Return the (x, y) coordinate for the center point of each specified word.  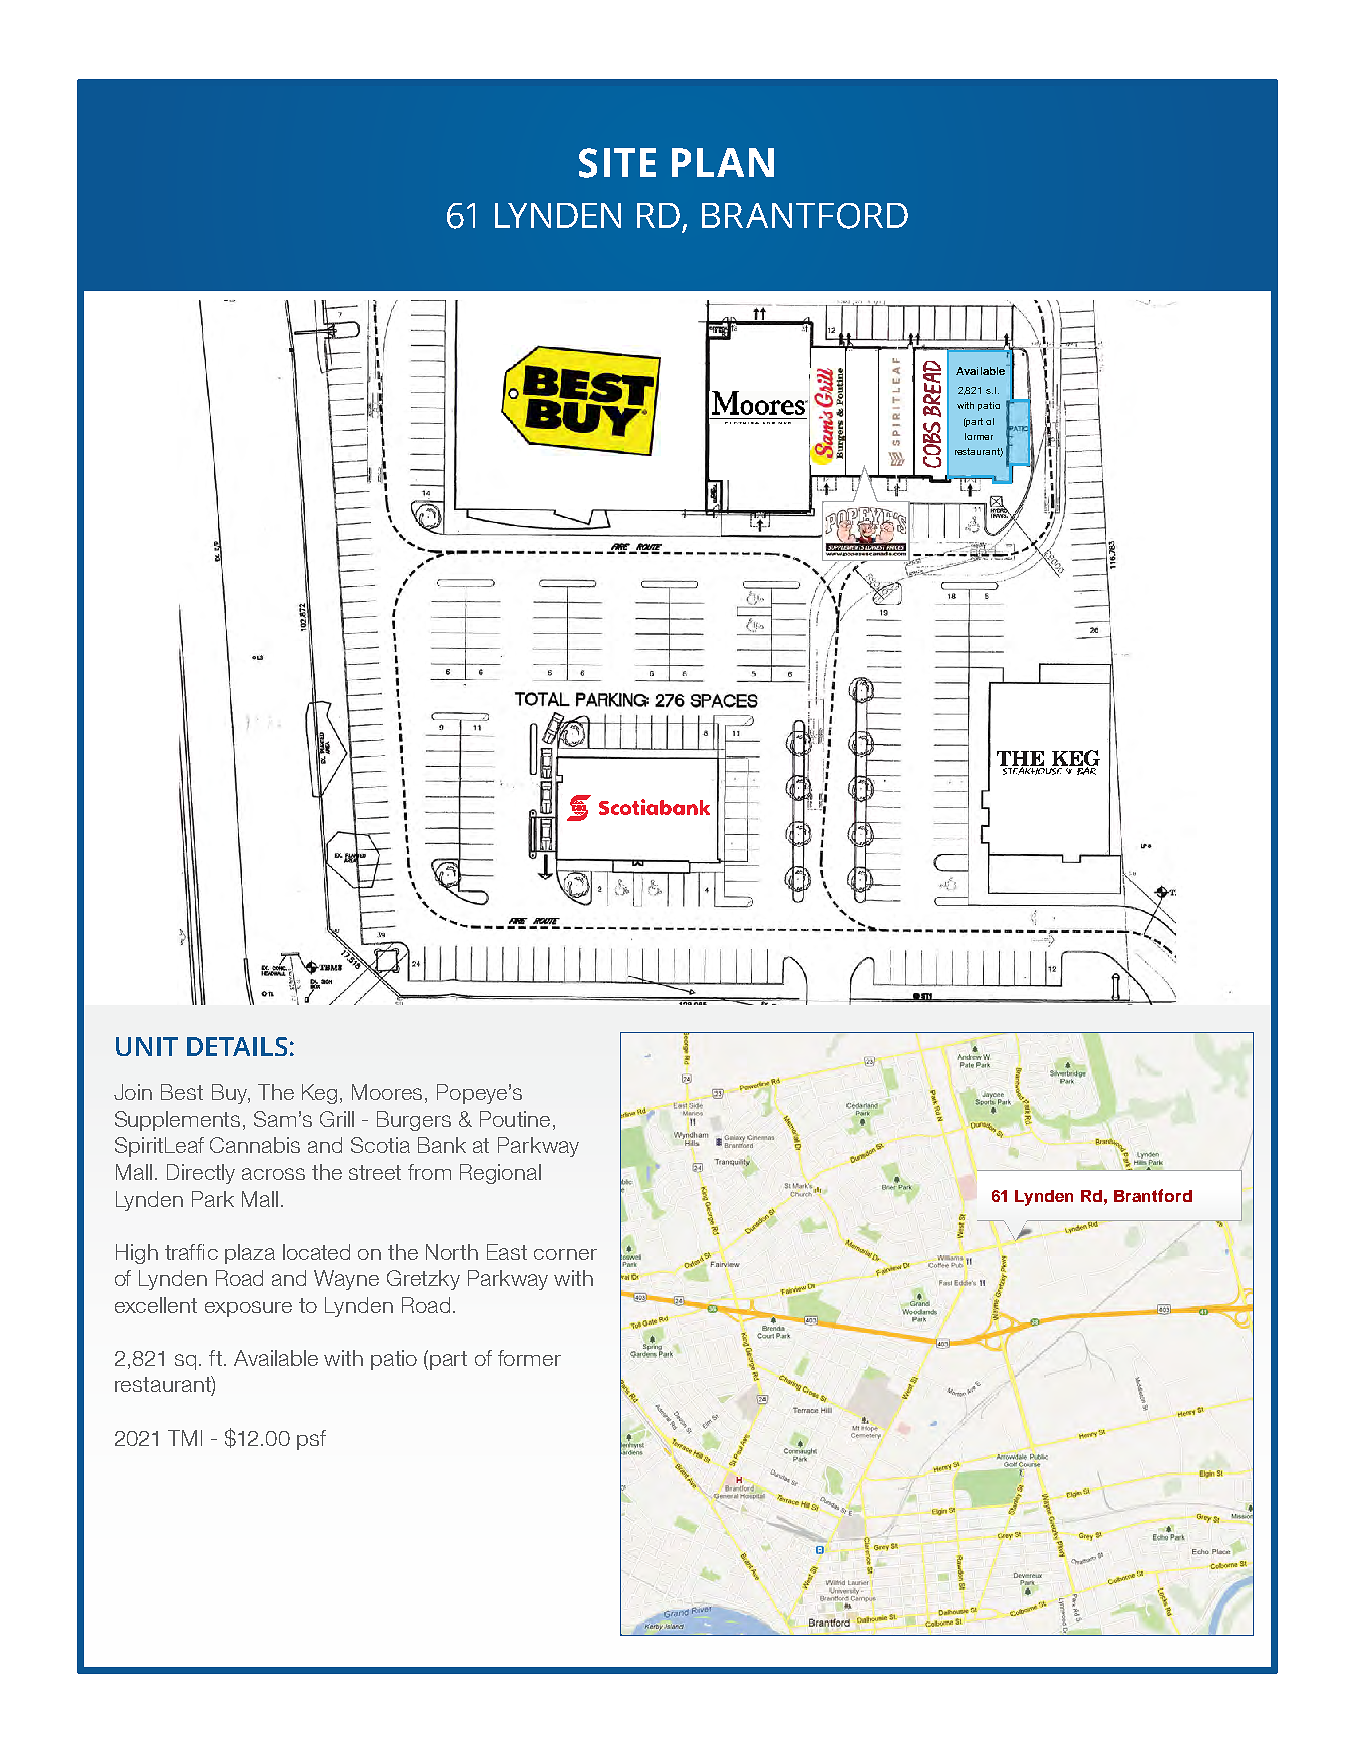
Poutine (515, 1119)
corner (565, 1254)
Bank (442, 1145)
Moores (389, 1093)
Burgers (414, 1121)
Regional (500, 1174)
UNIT (147, 1046)
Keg (319, 1094)
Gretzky (423, 1280)
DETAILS (237, 1046)
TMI (185, 1438)
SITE (617, 163)
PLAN (723, 162)
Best (182, 1092)
